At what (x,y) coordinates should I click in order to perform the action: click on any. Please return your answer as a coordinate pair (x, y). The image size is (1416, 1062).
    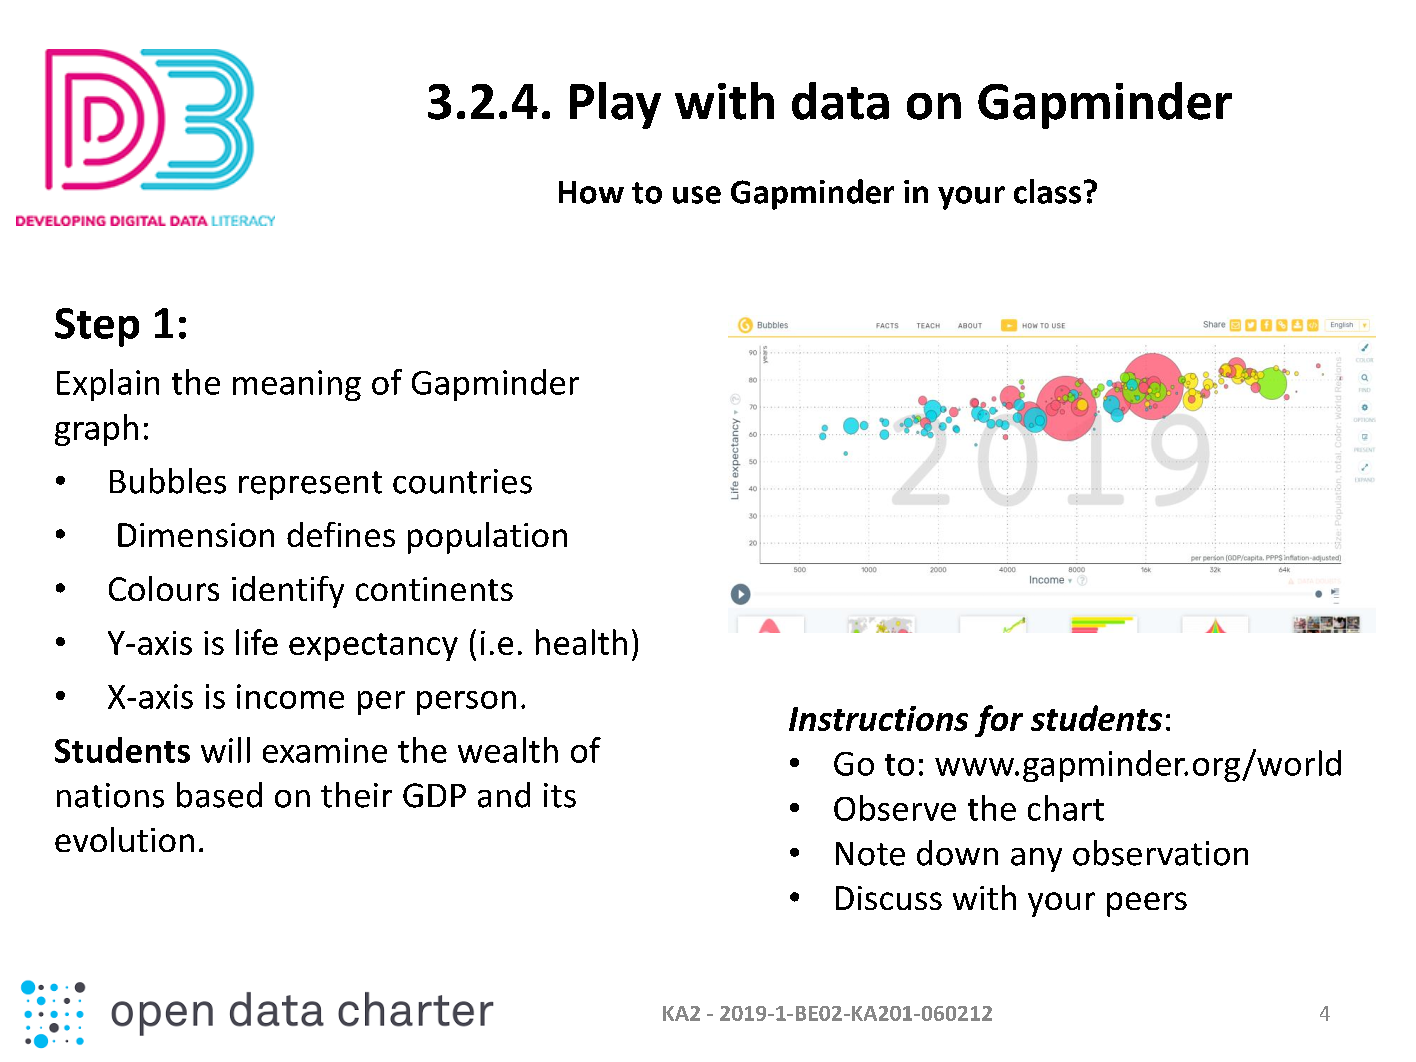
    Looking at the image, I should click on (1036, 860).
